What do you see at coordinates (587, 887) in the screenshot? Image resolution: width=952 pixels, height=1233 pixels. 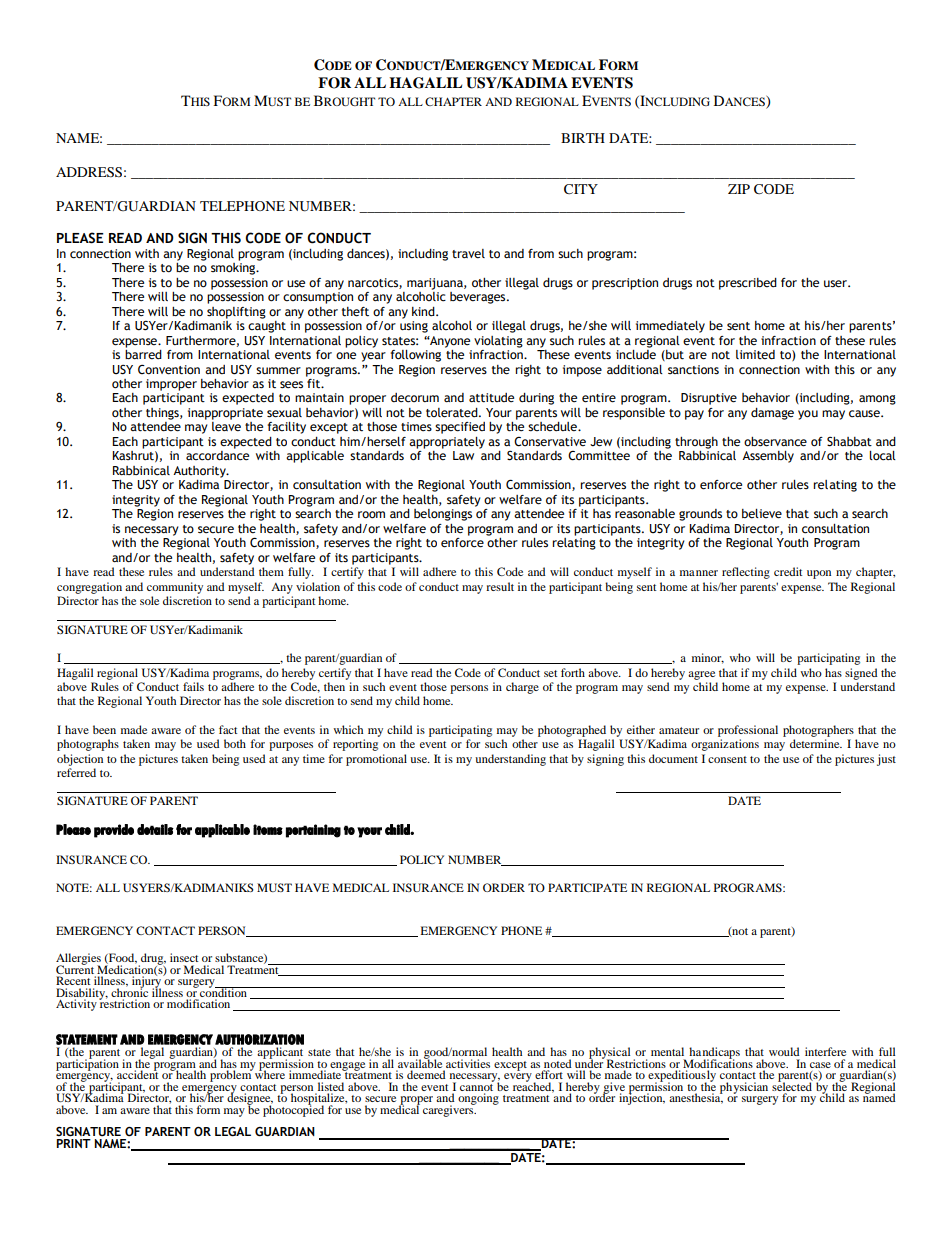 I see `PARTICIPATE` at bounding box center [587, 887].
